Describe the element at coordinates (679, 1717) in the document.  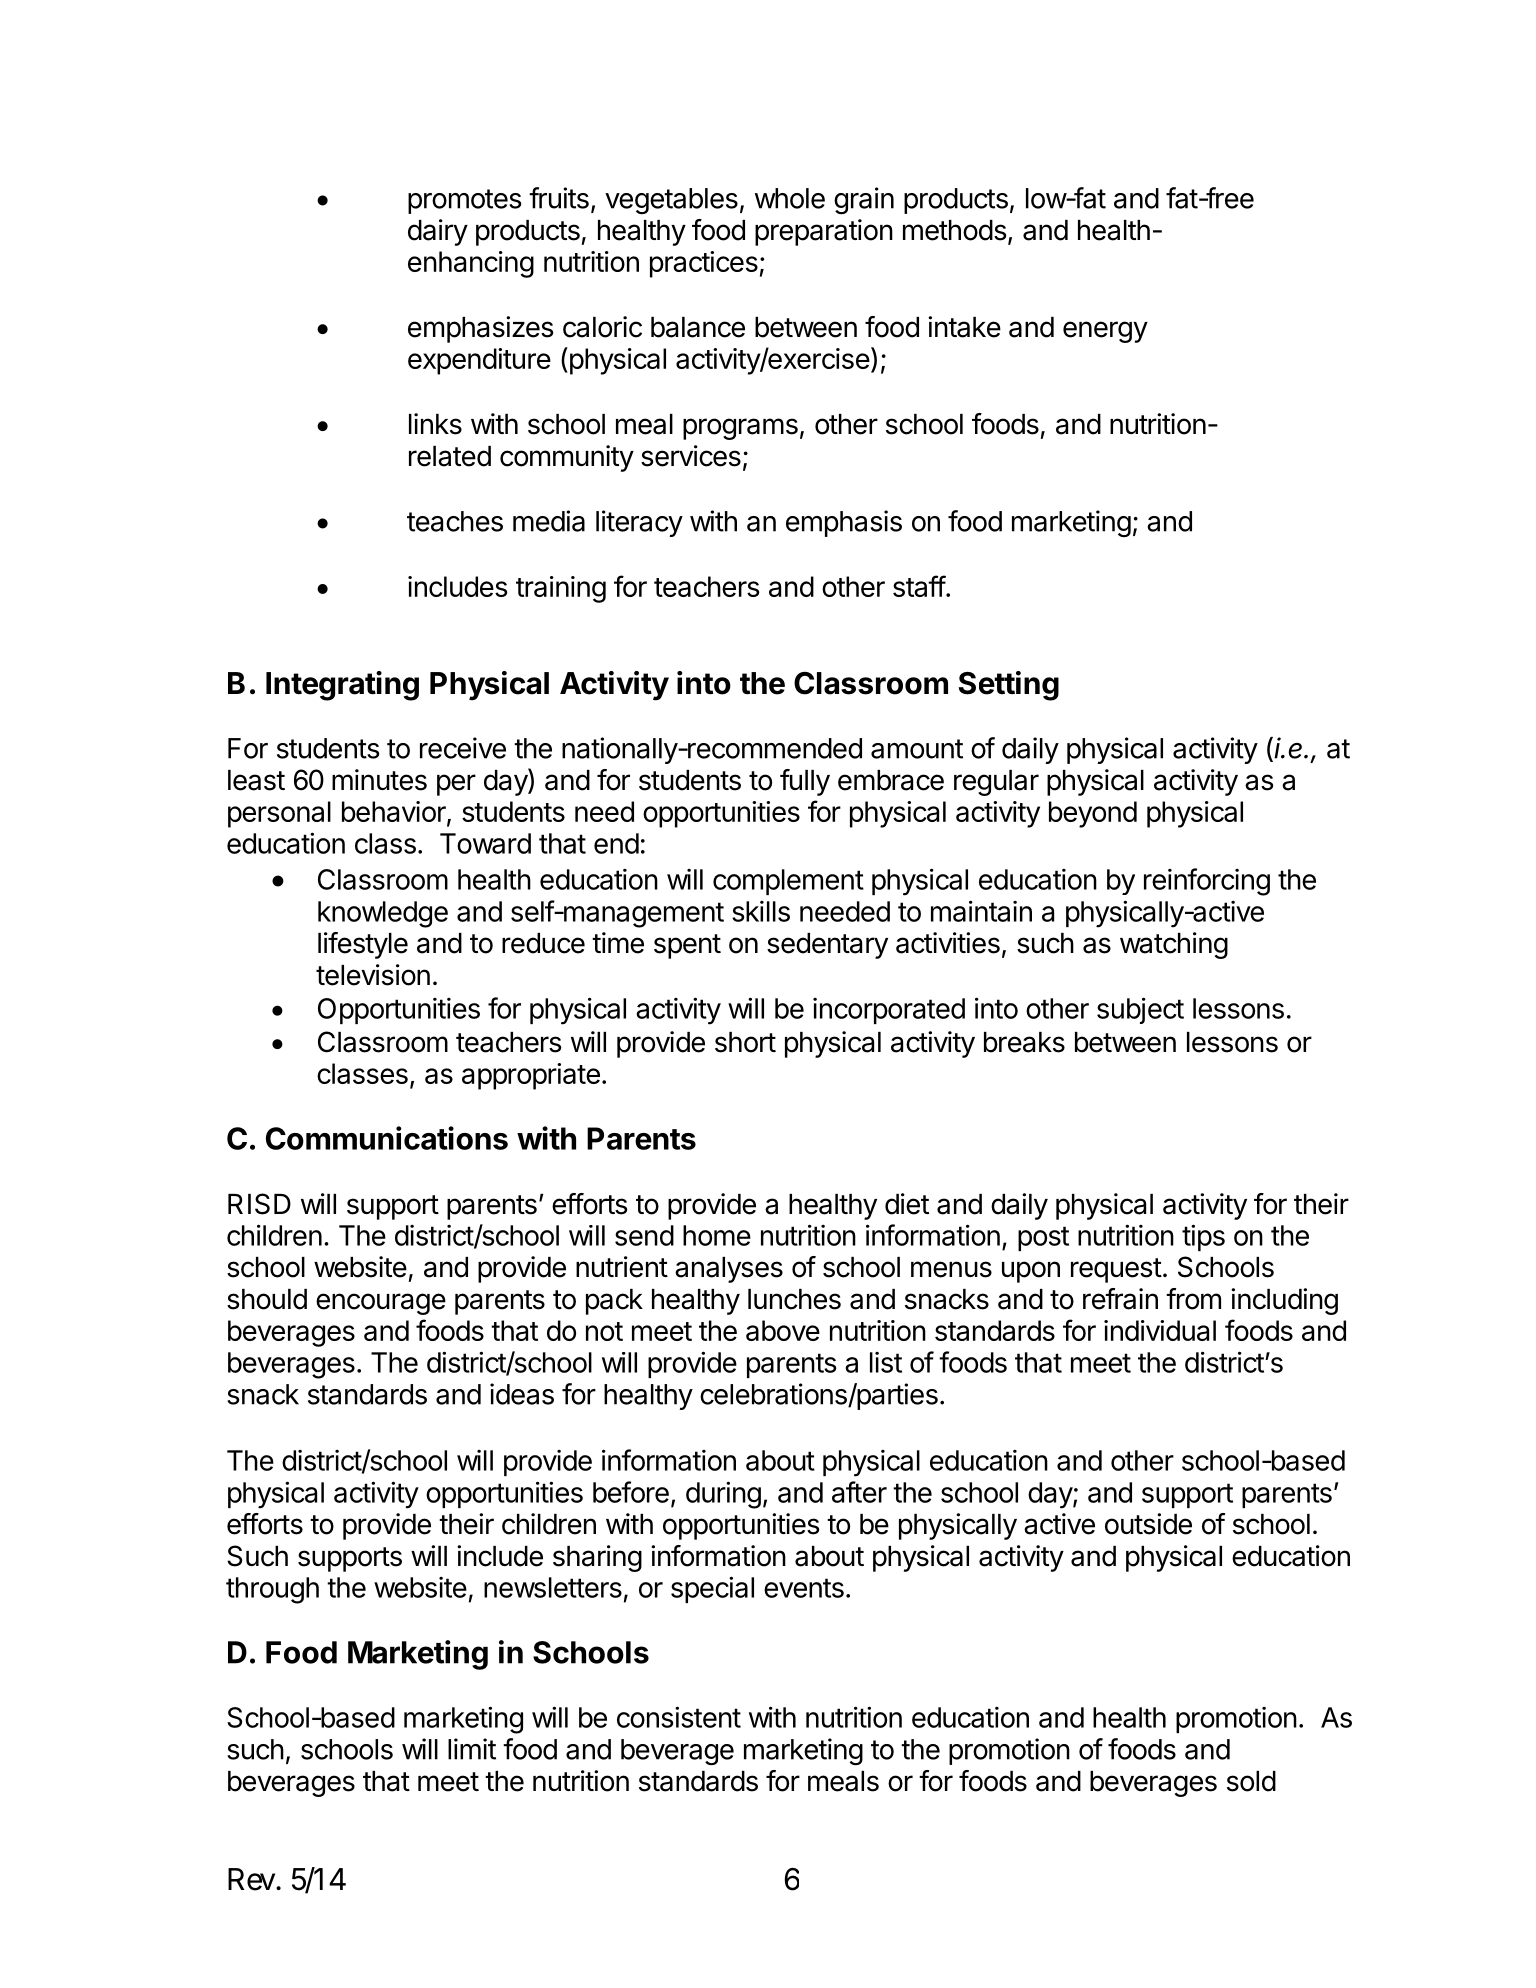
I see `consistent` at that location.
